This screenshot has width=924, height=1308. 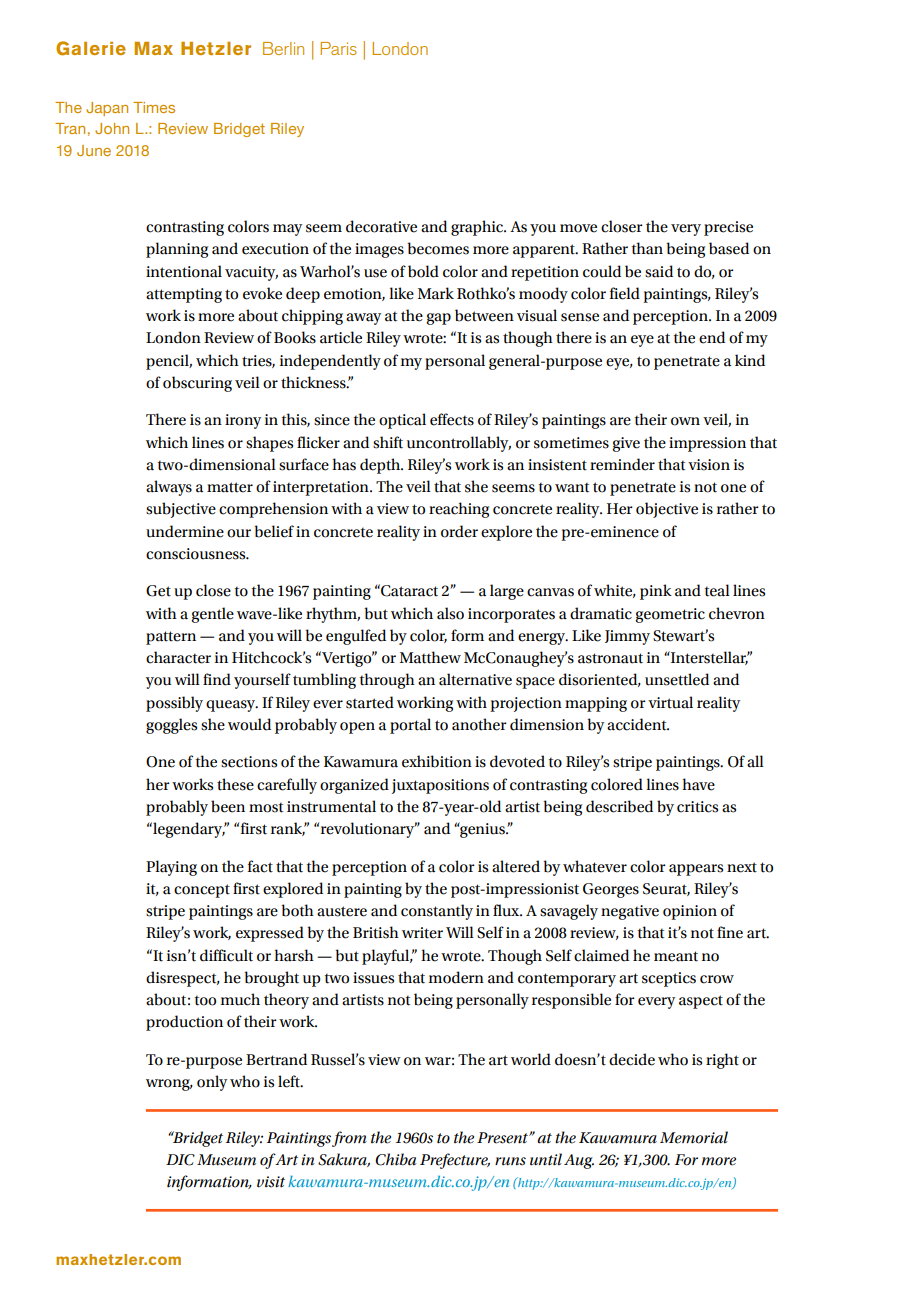 What do you see at coordinates (440, 786) in the screenshot?
I see `juxtapositions` at bounding box center [440, 786].
